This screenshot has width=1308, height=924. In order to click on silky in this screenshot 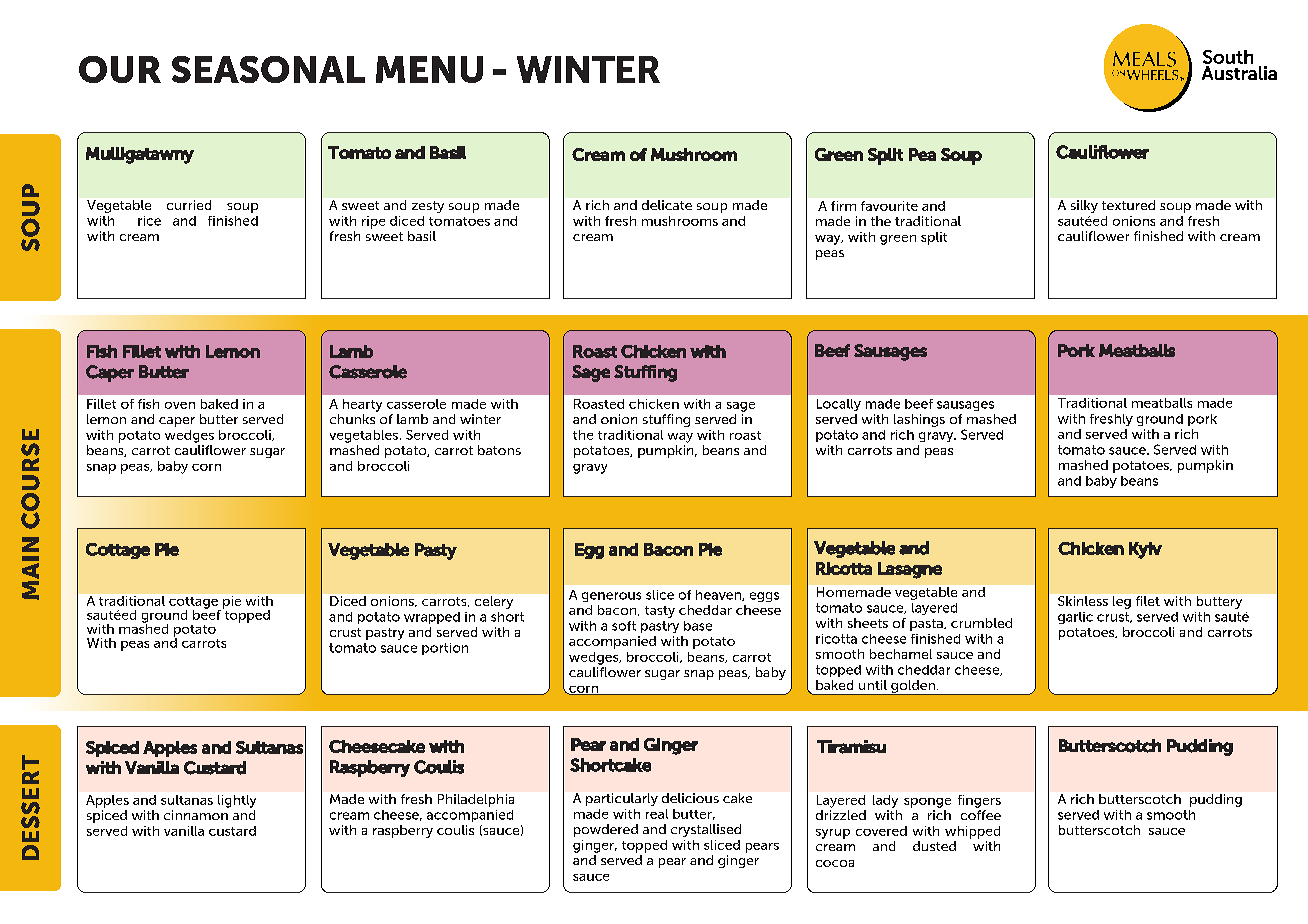, I will do `click(1084, 206)`.
